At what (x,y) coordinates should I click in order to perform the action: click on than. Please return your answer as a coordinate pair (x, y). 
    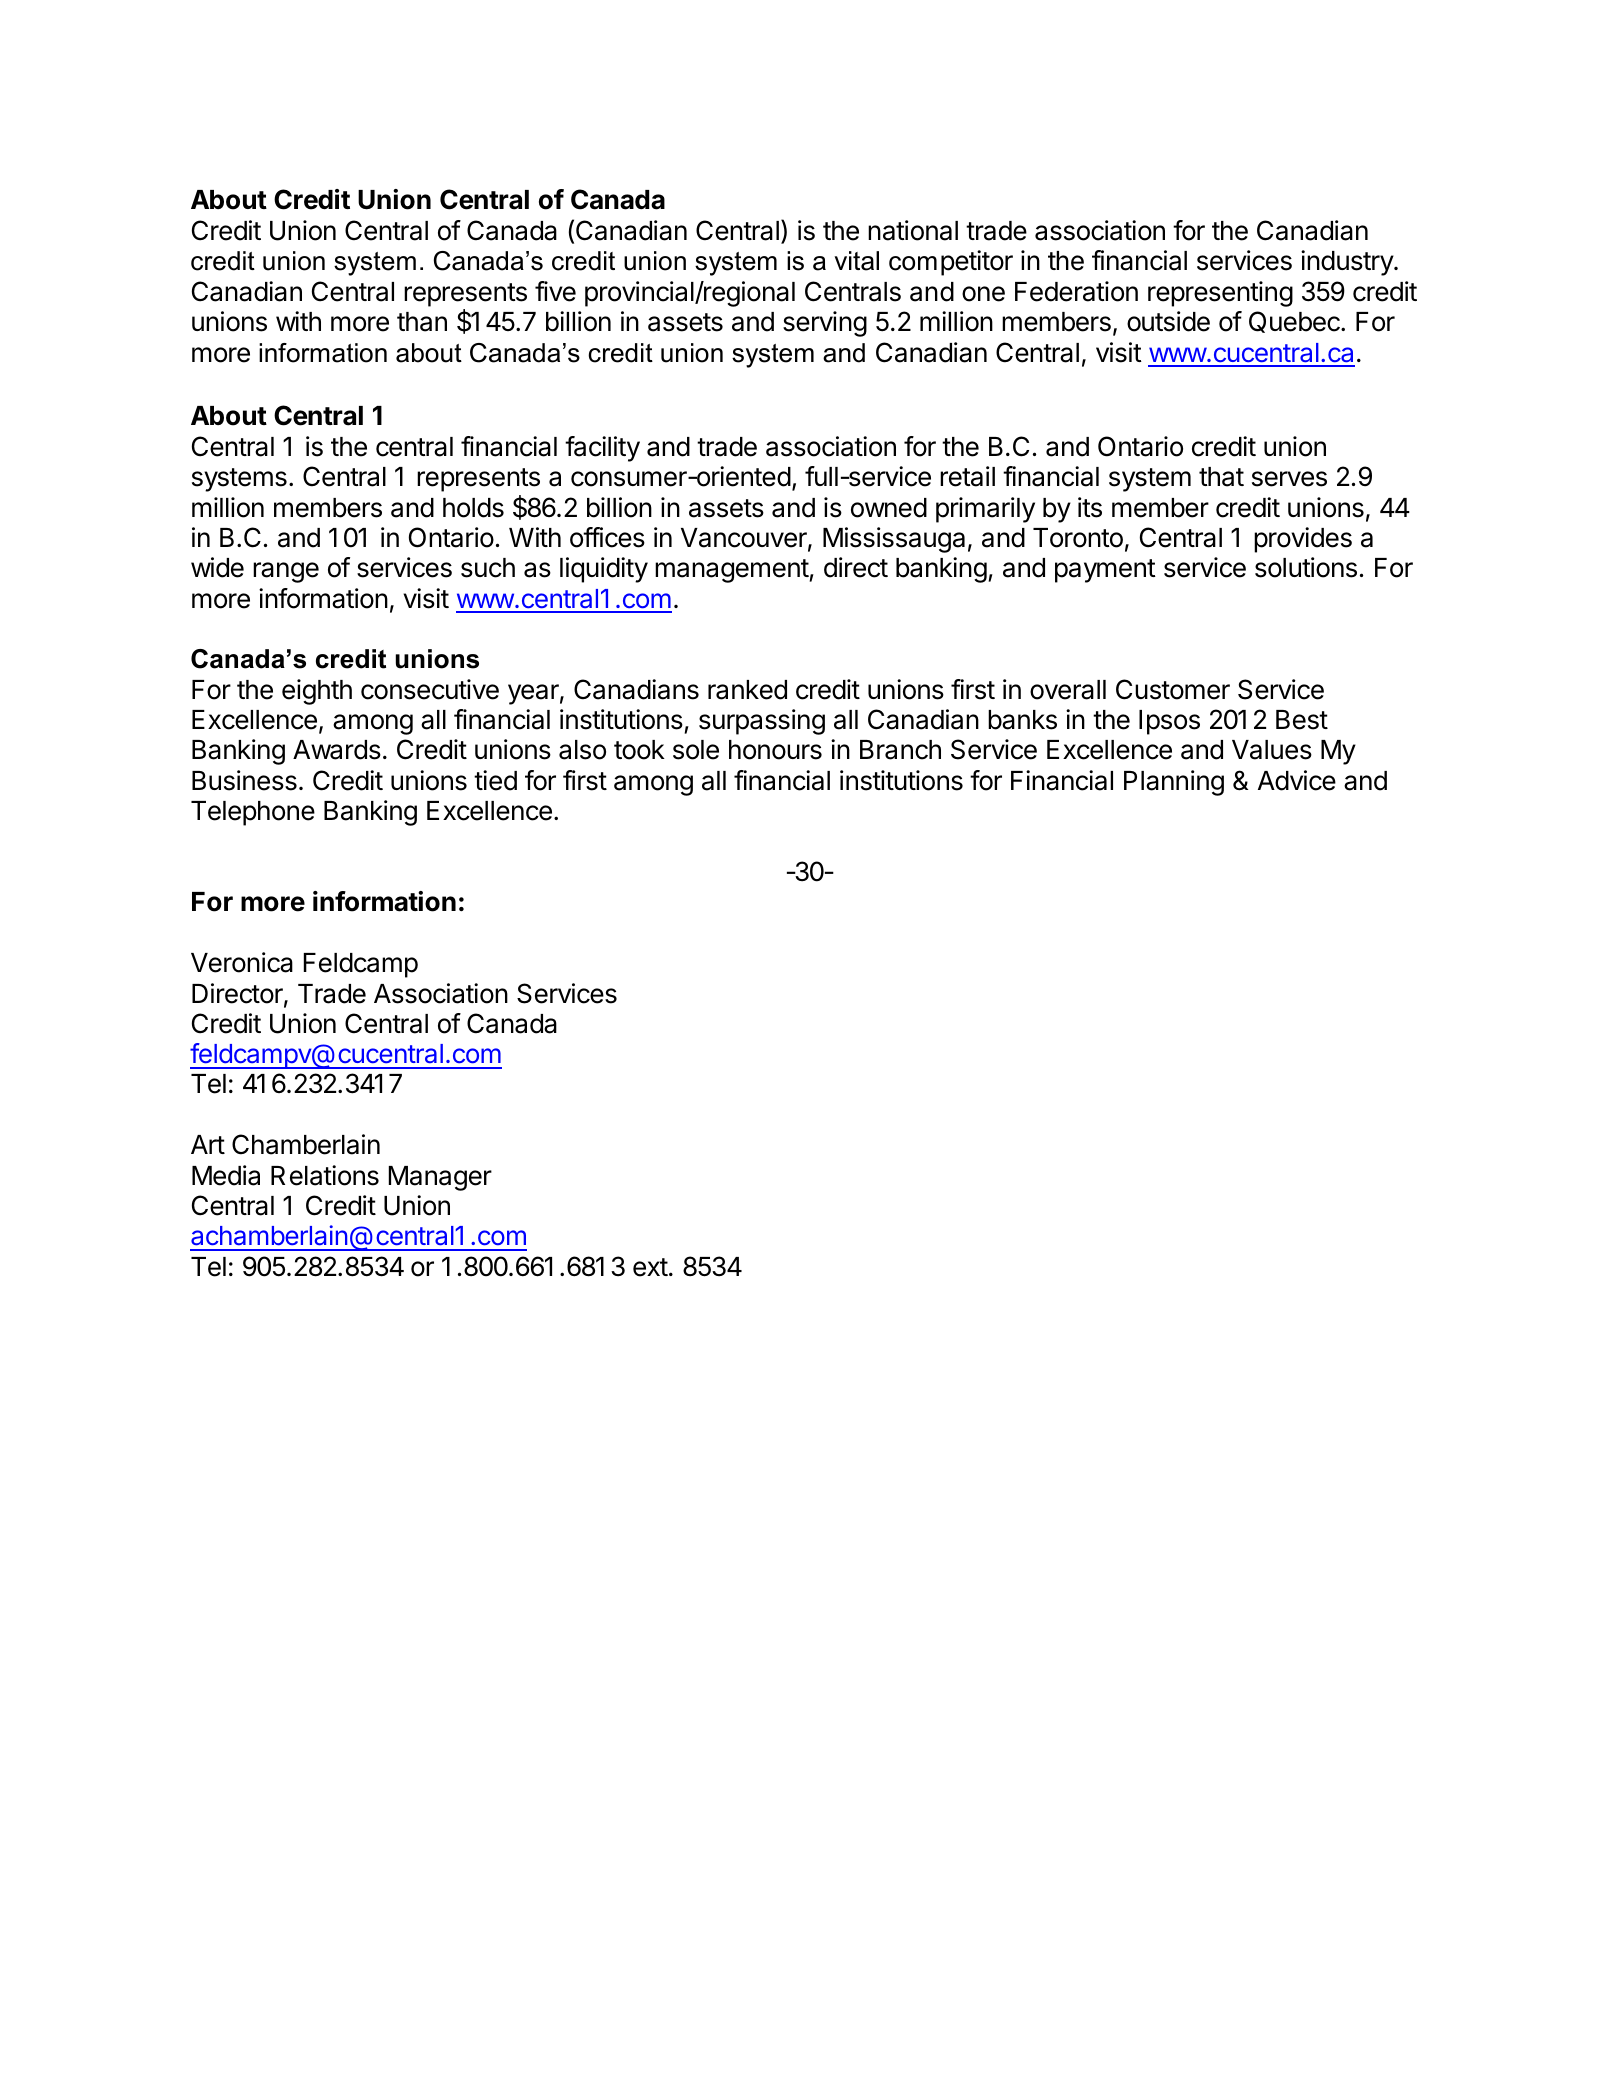
    Looking at the image, I should click on (422, 322).
